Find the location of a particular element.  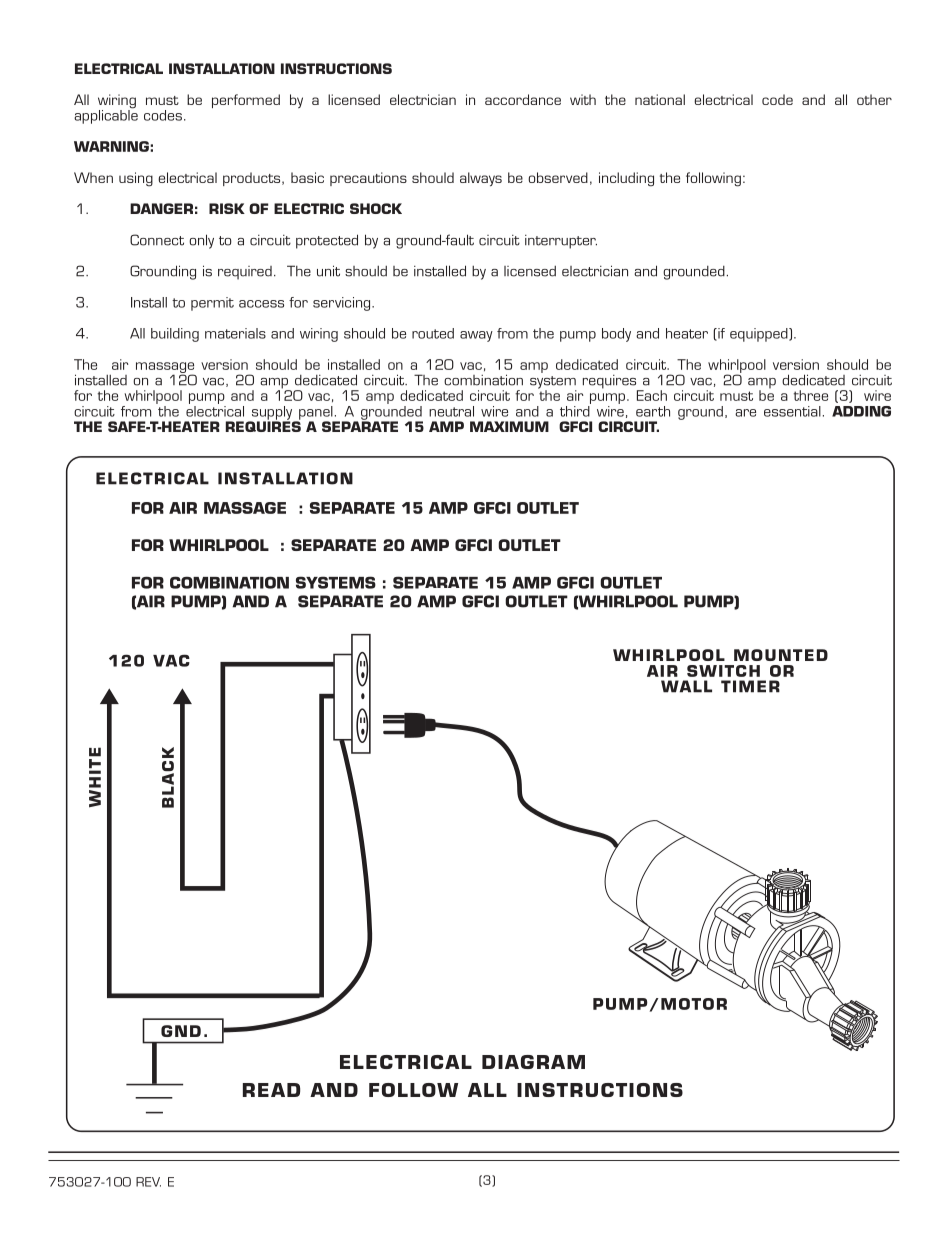

WALL is located at coordinates (686, 686).
